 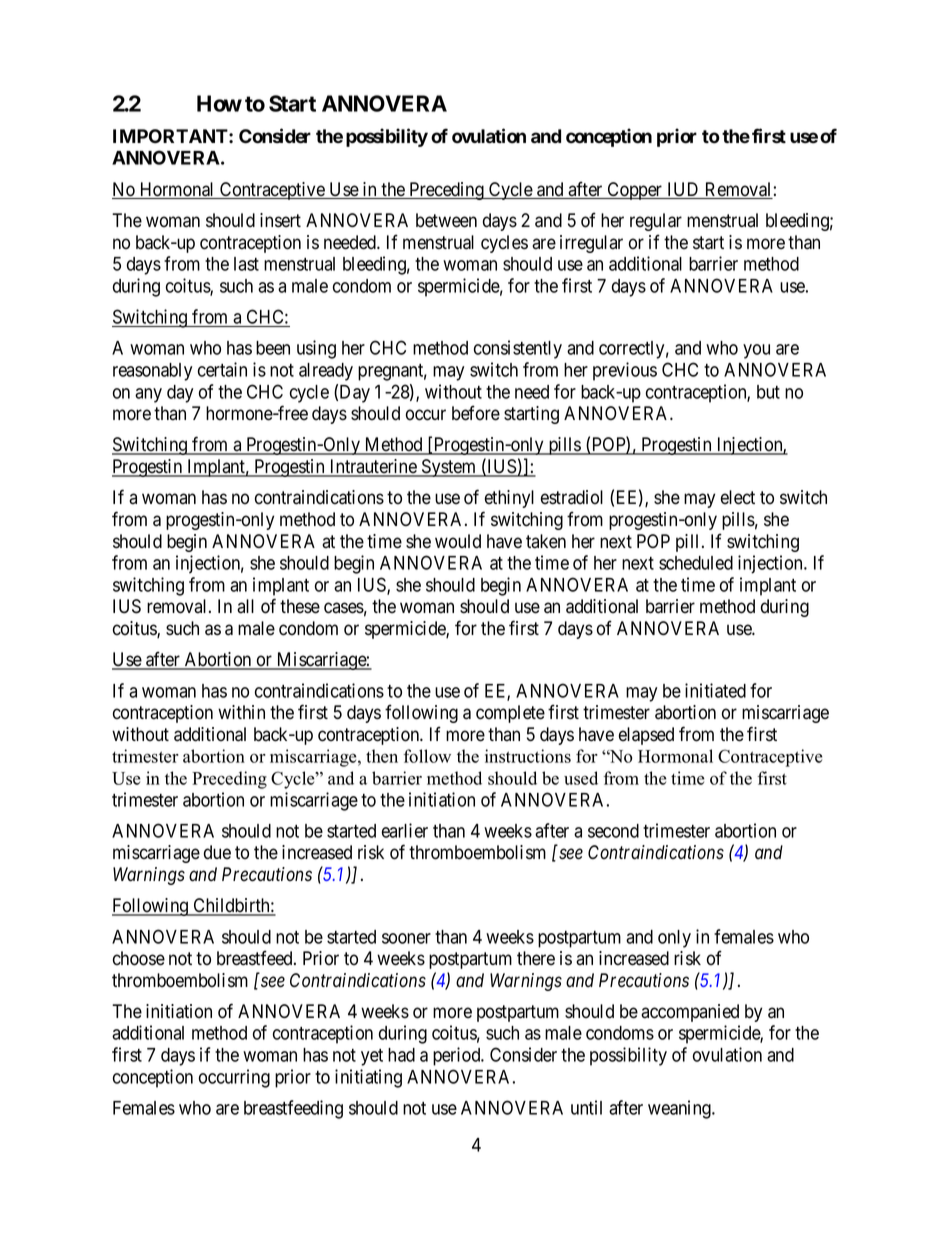 I want to click on between, so click(x=446, y=220).
